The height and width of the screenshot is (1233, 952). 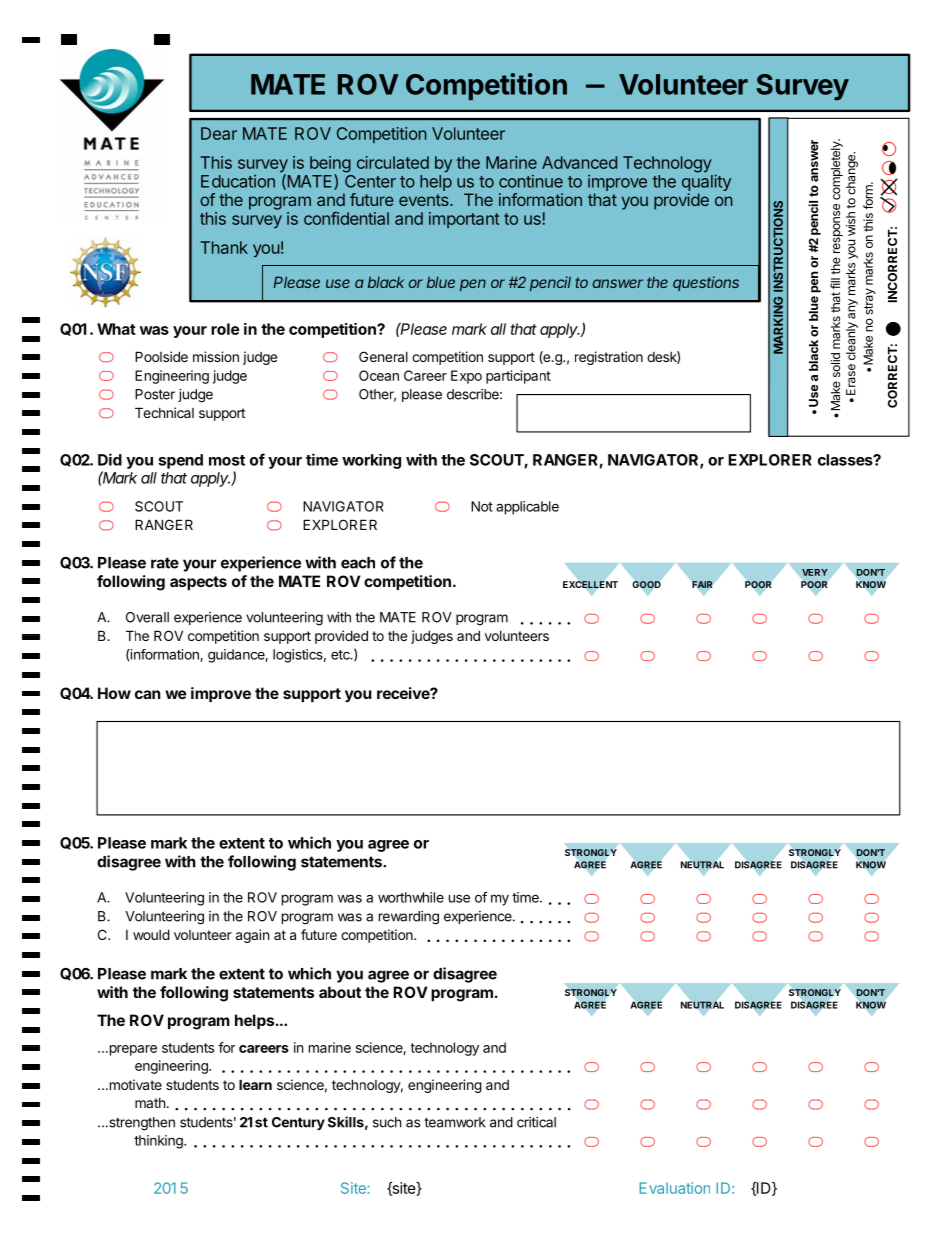 What do you see at coordinates (159, 1142) in the screenshot?
I see `thinking` at bounding box center [159, 1142].
